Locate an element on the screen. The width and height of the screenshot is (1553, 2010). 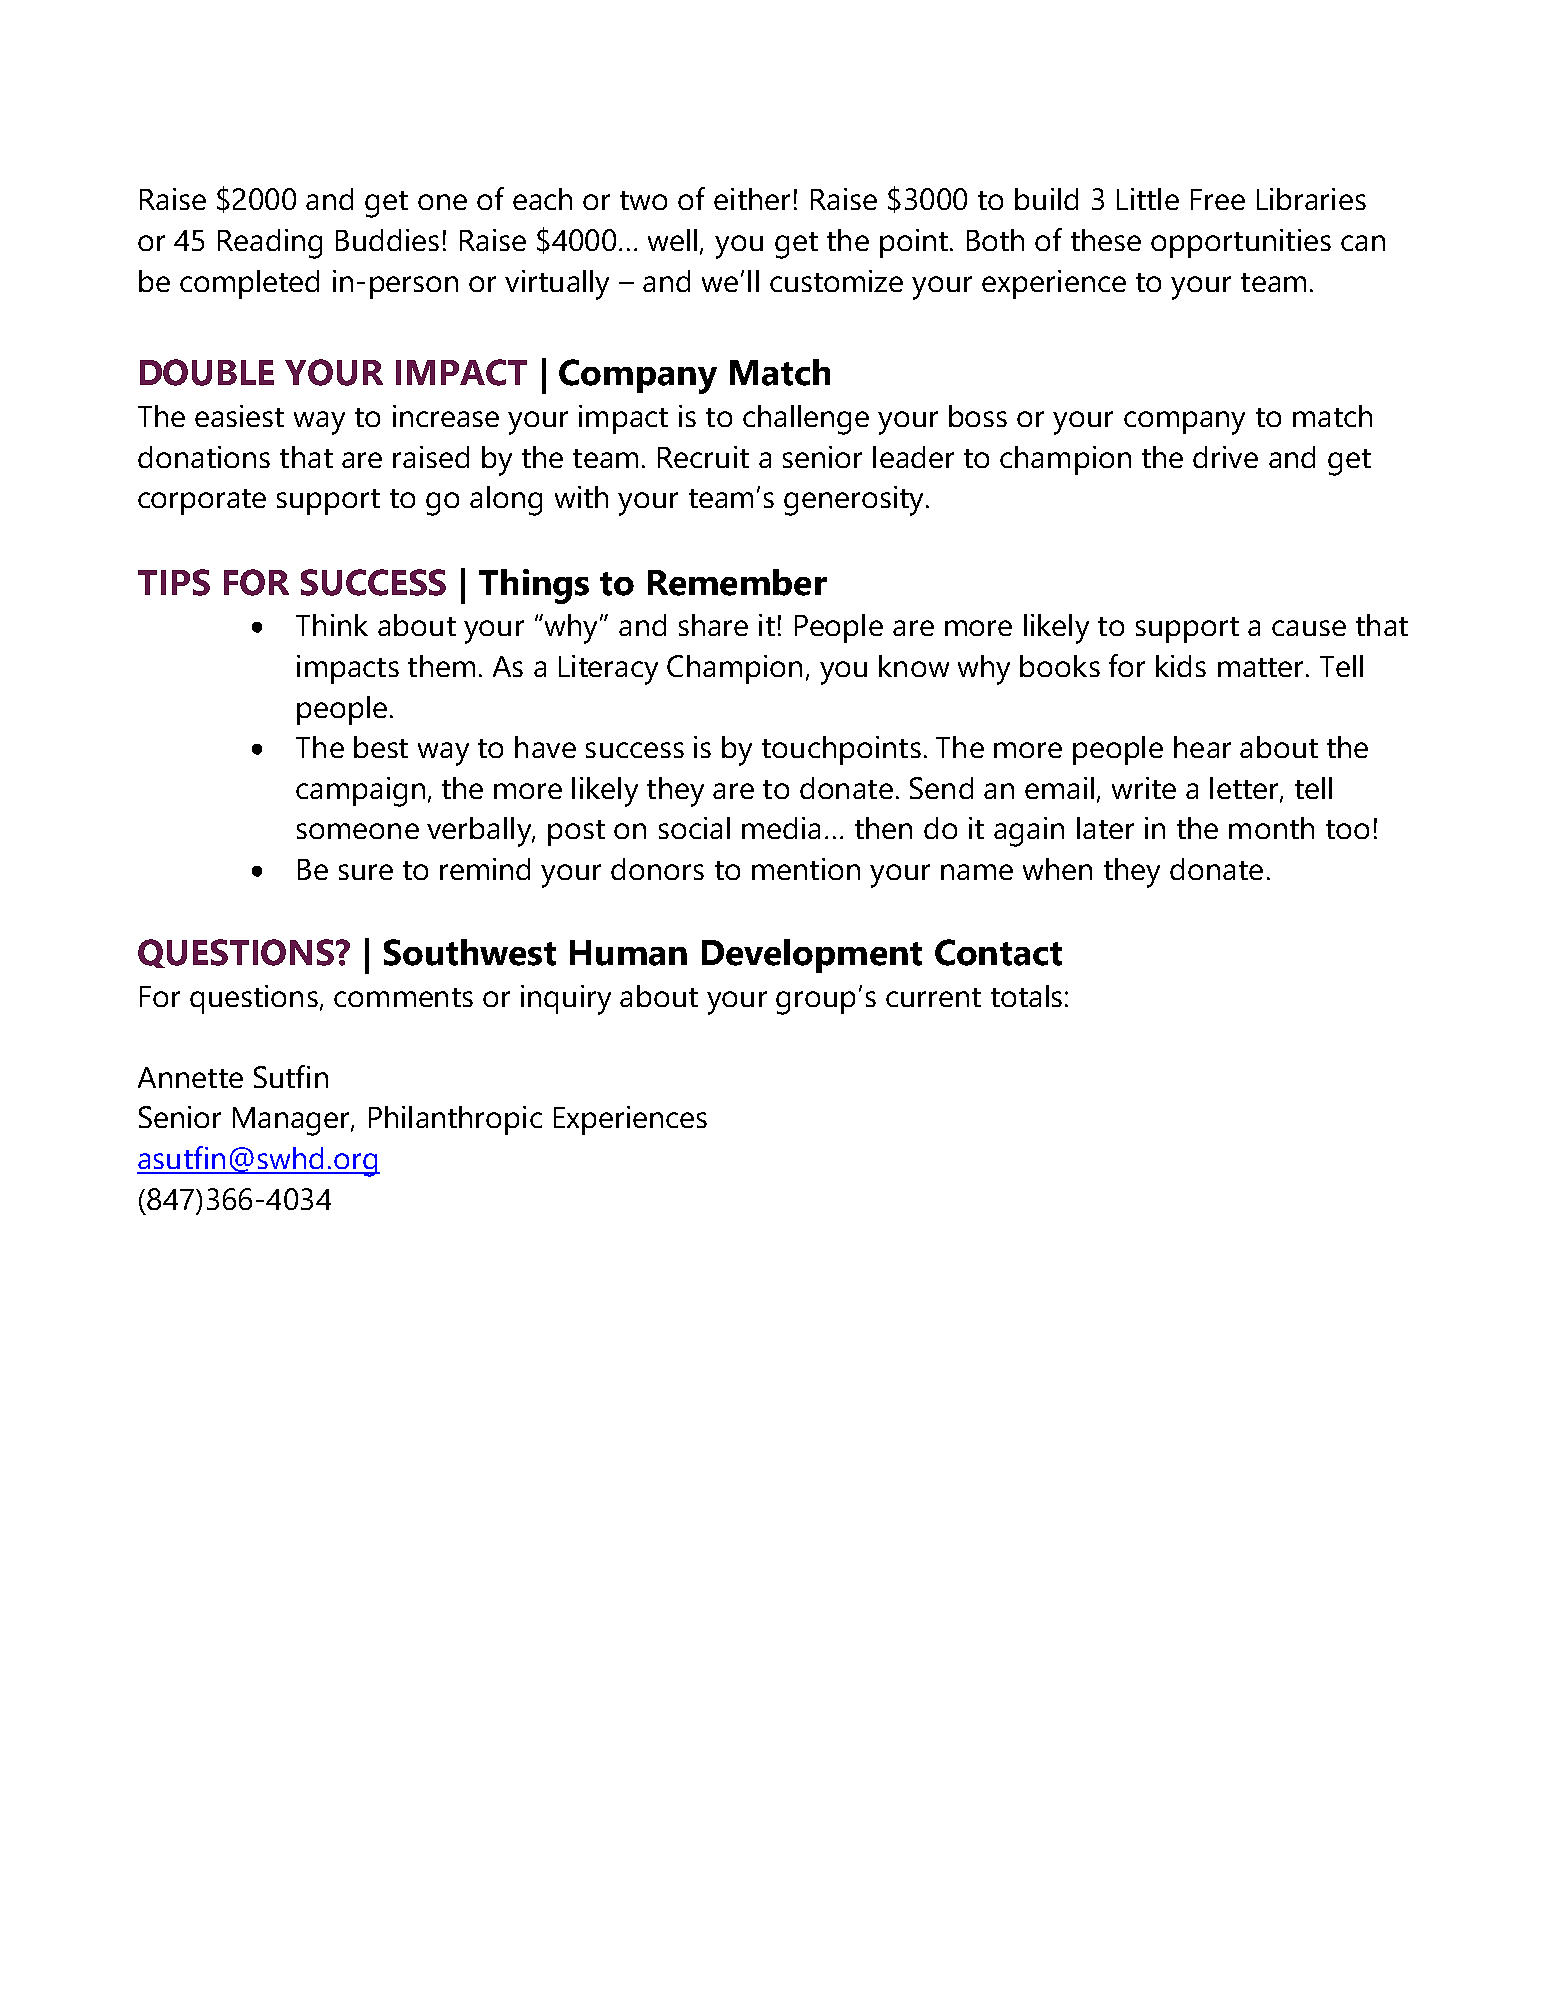
drive is located at coordinates (1225, 457).
